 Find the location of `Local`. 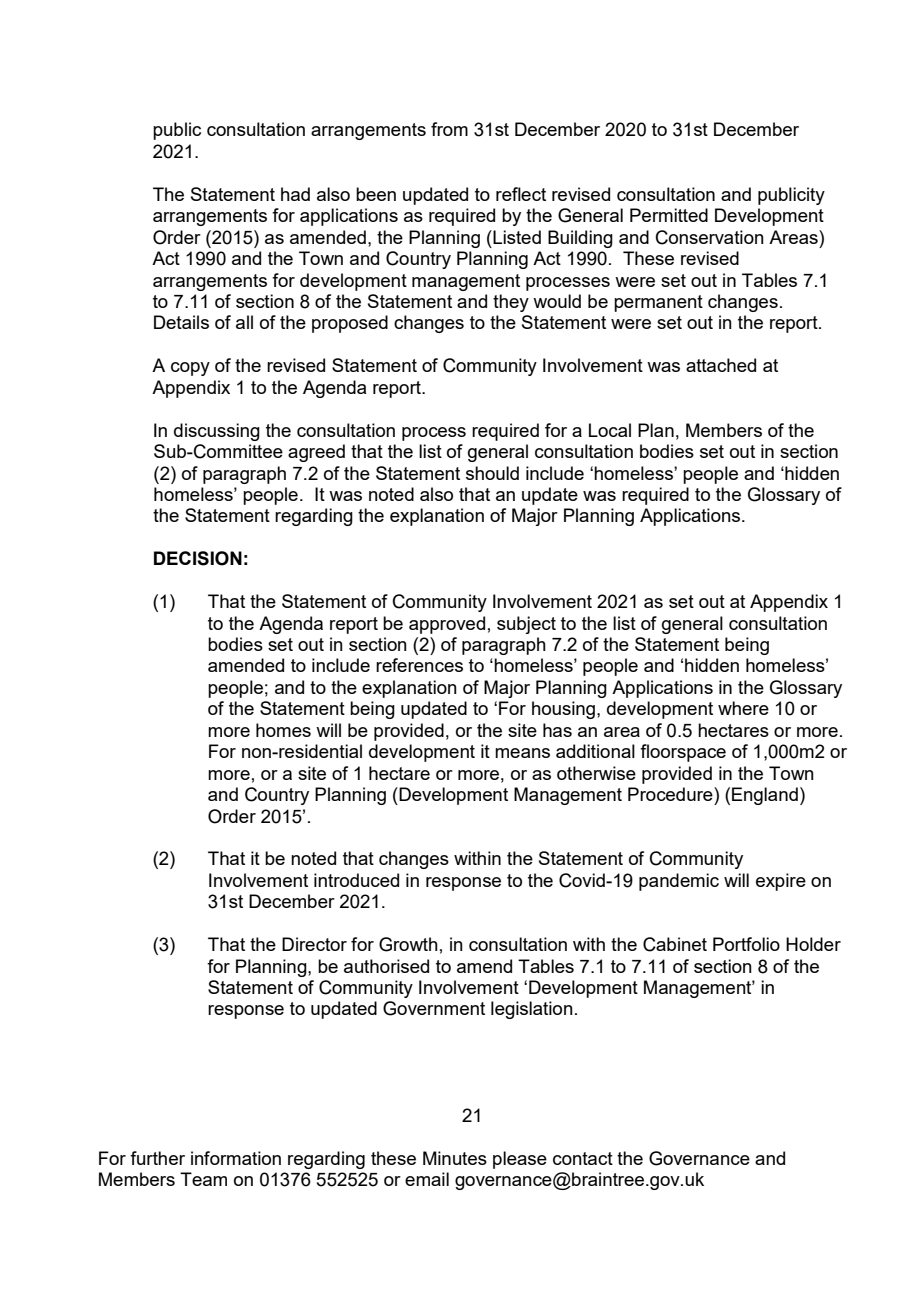

Local is located at coordinates (610, 430).
